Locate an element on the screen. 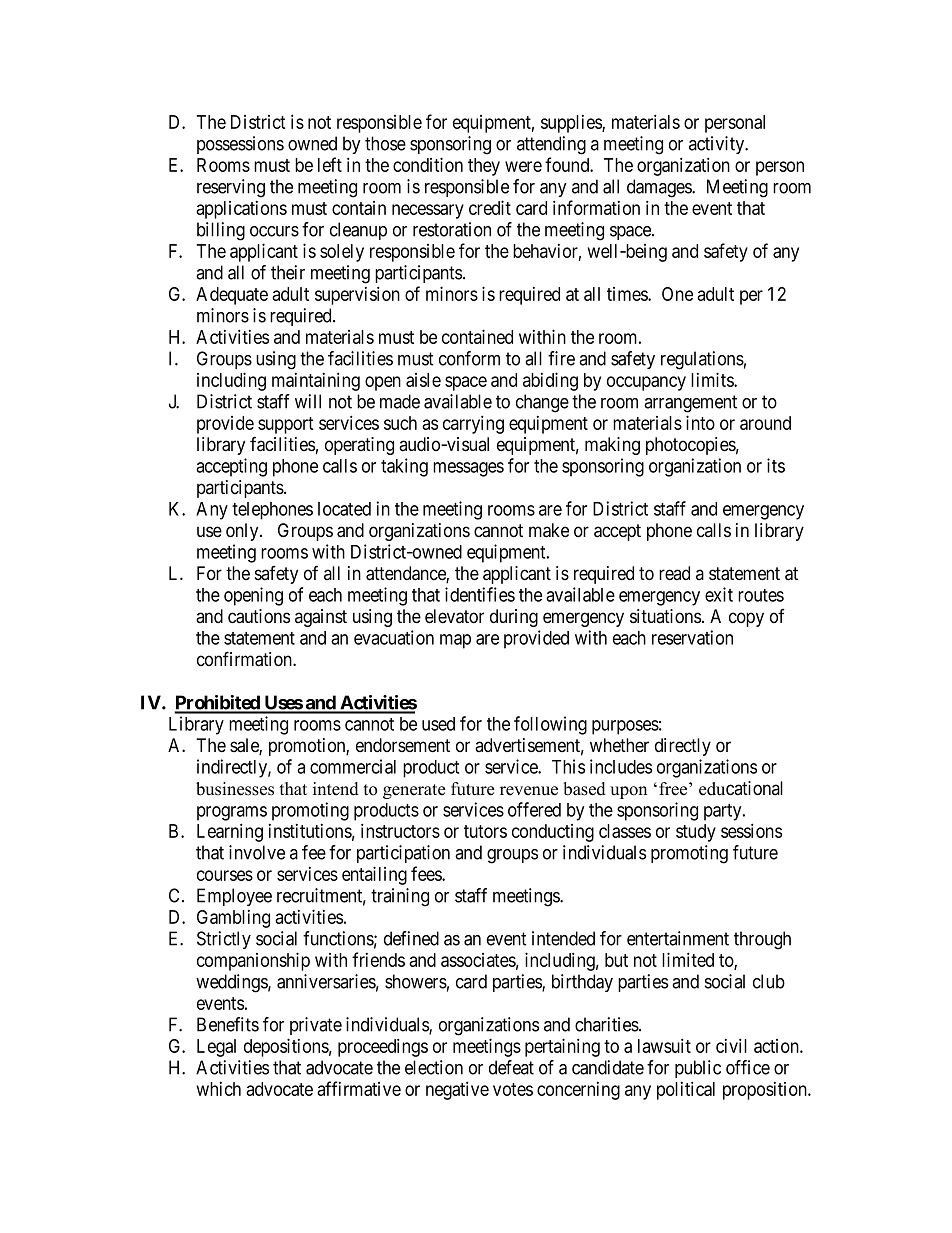  left is located at coordinates (330, 164).
